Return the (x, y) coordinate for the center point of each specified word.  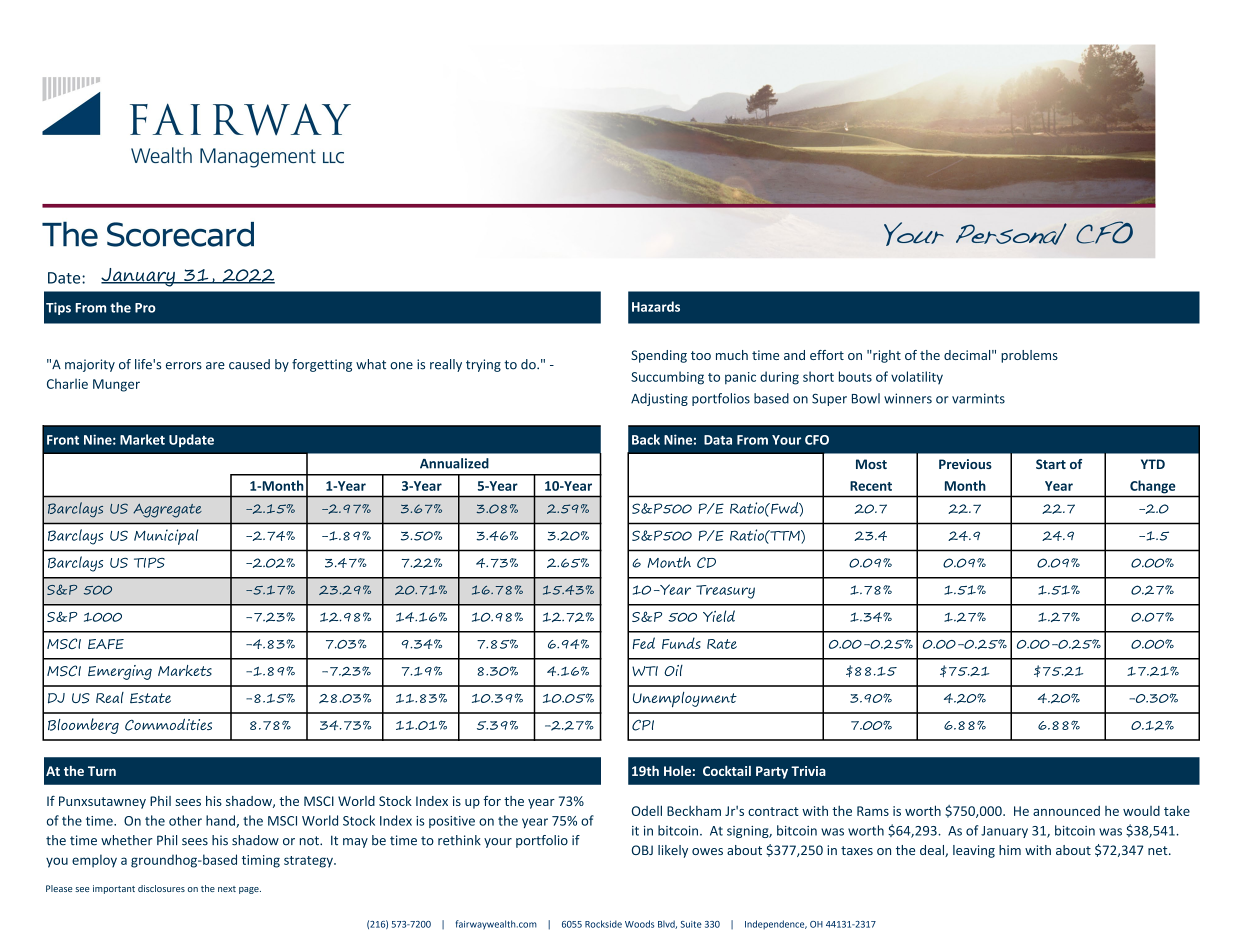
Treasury (725, 592)
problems (1029, 356)
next (227, 889)
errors (184, 366)
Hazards (656, 306)
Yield (719, 616)
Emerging (120, 672)
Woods (639, 924)
